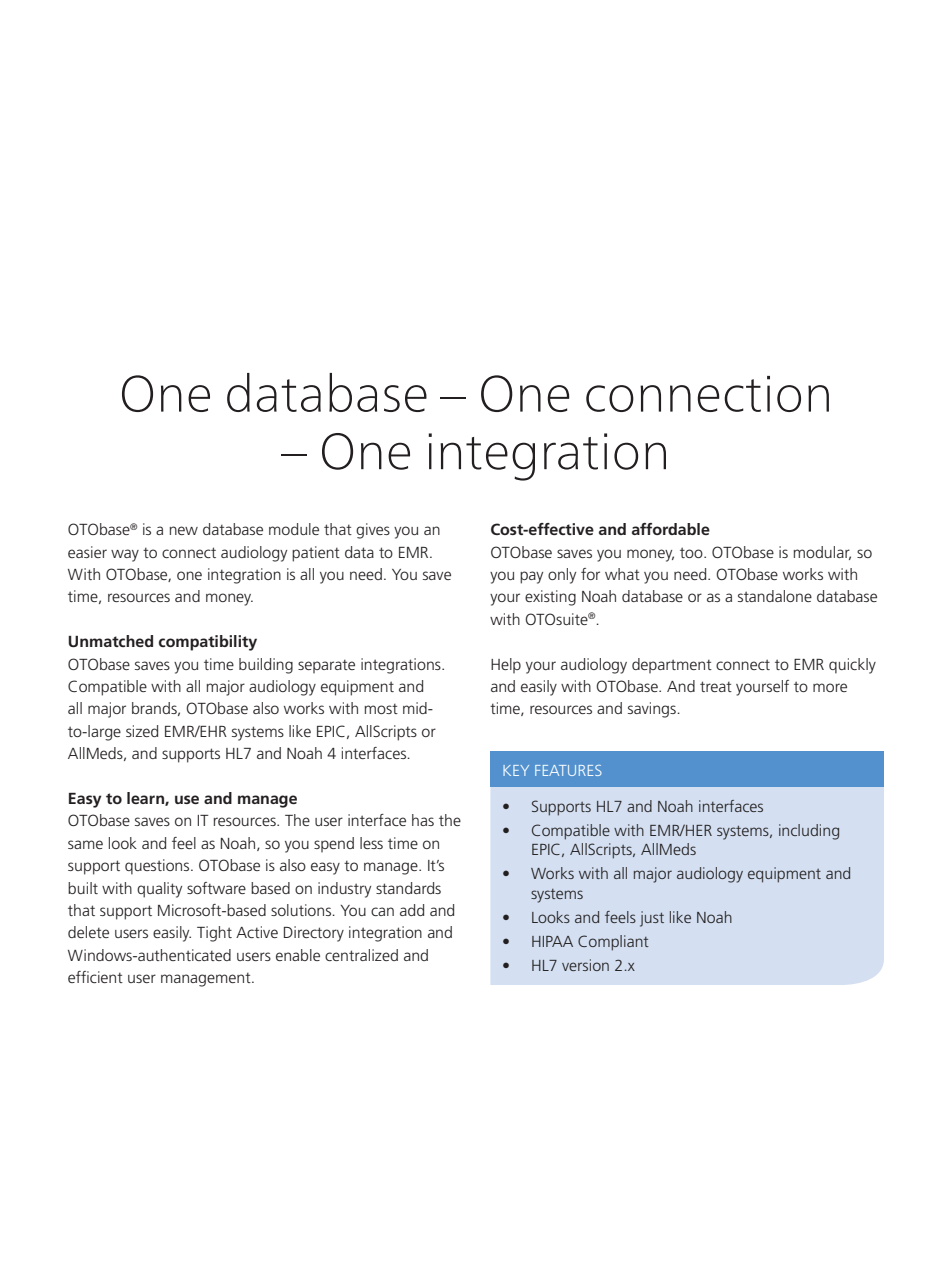 The width and height of the page is (952, 1270). What do you see at coordinates (158, 867) in the page?
I see `questions` at bounding box center [158, 867].
